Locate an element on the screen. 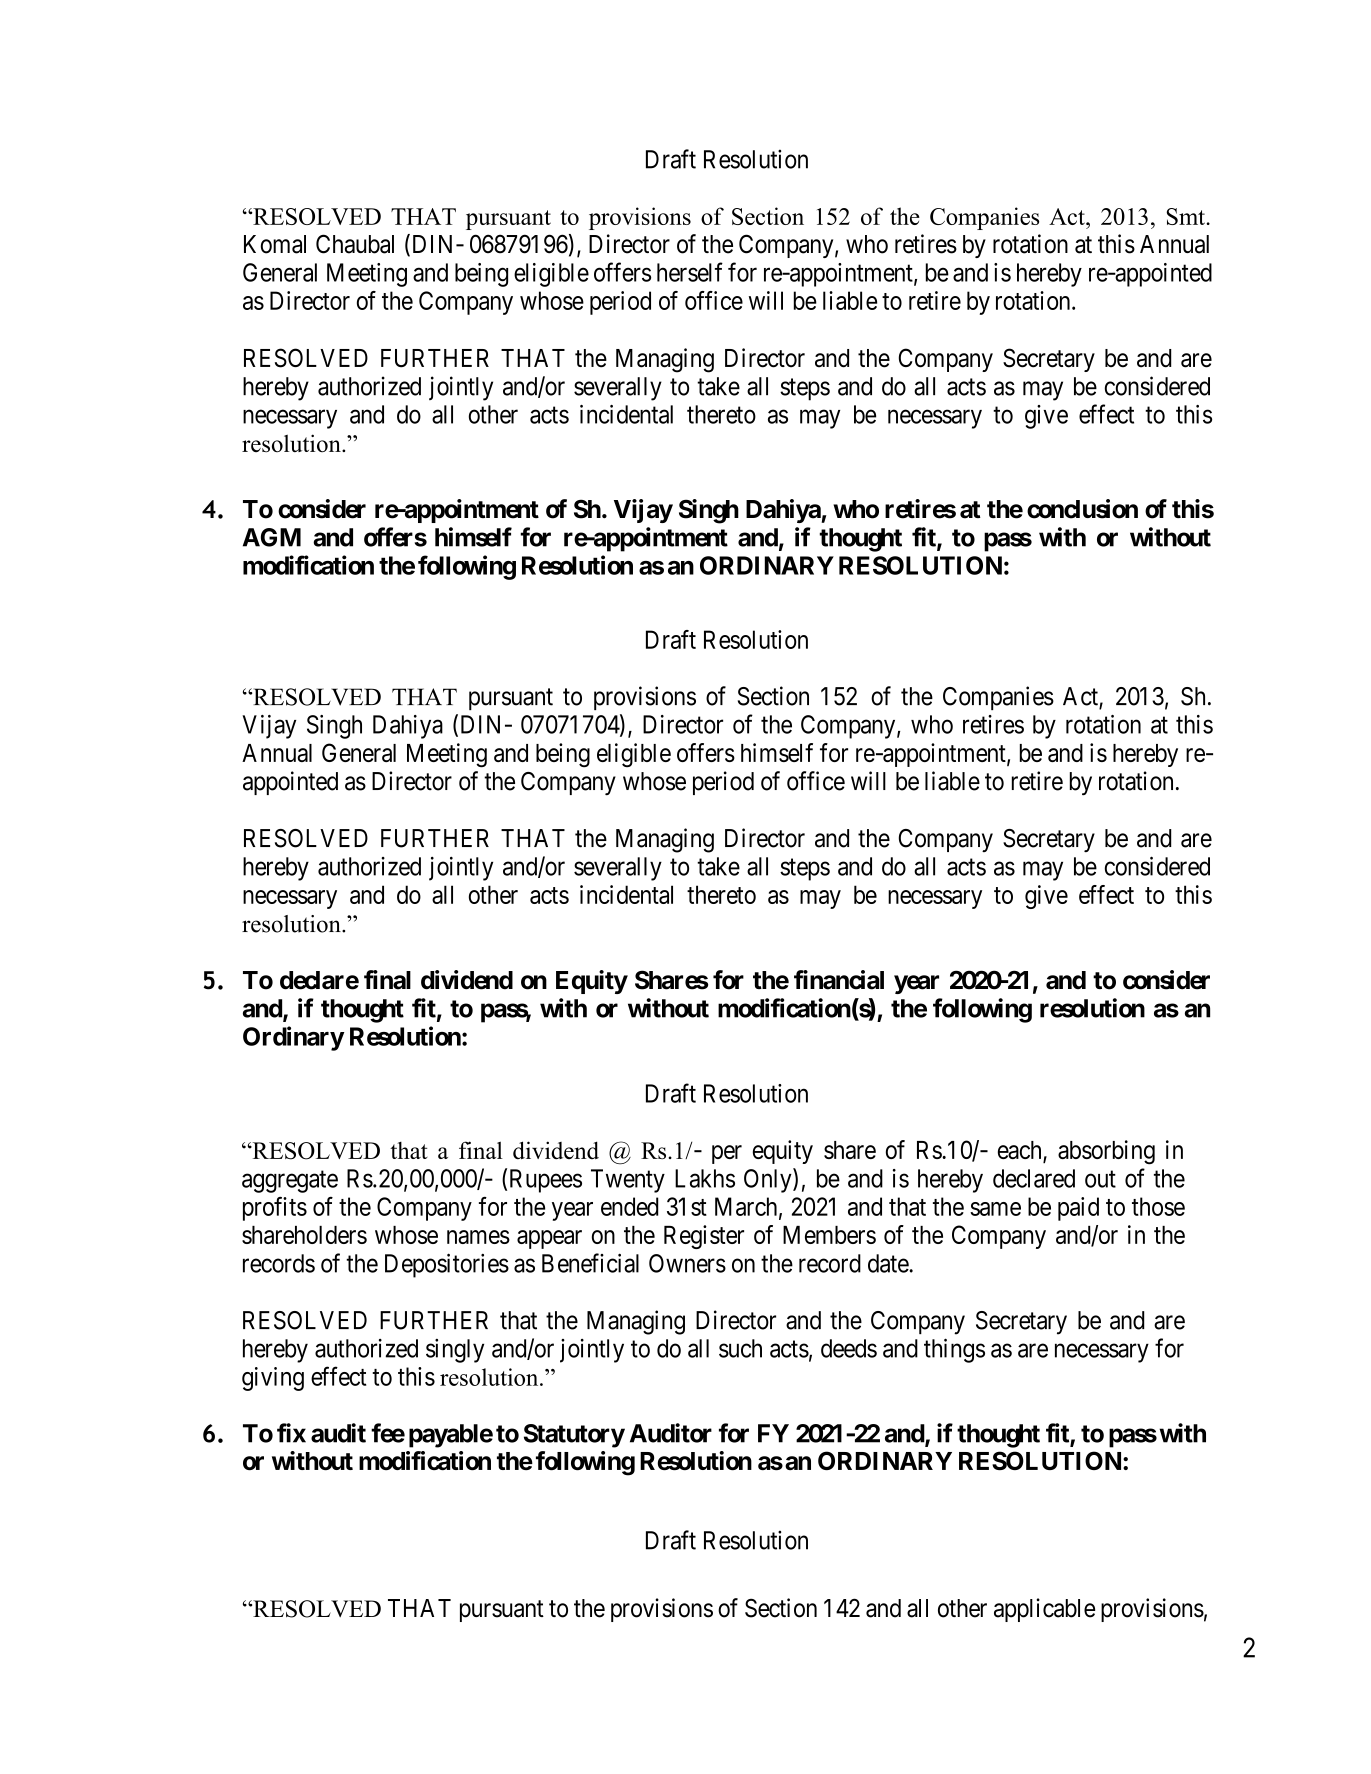  conclusion is located at coordinates (1082, 509).
